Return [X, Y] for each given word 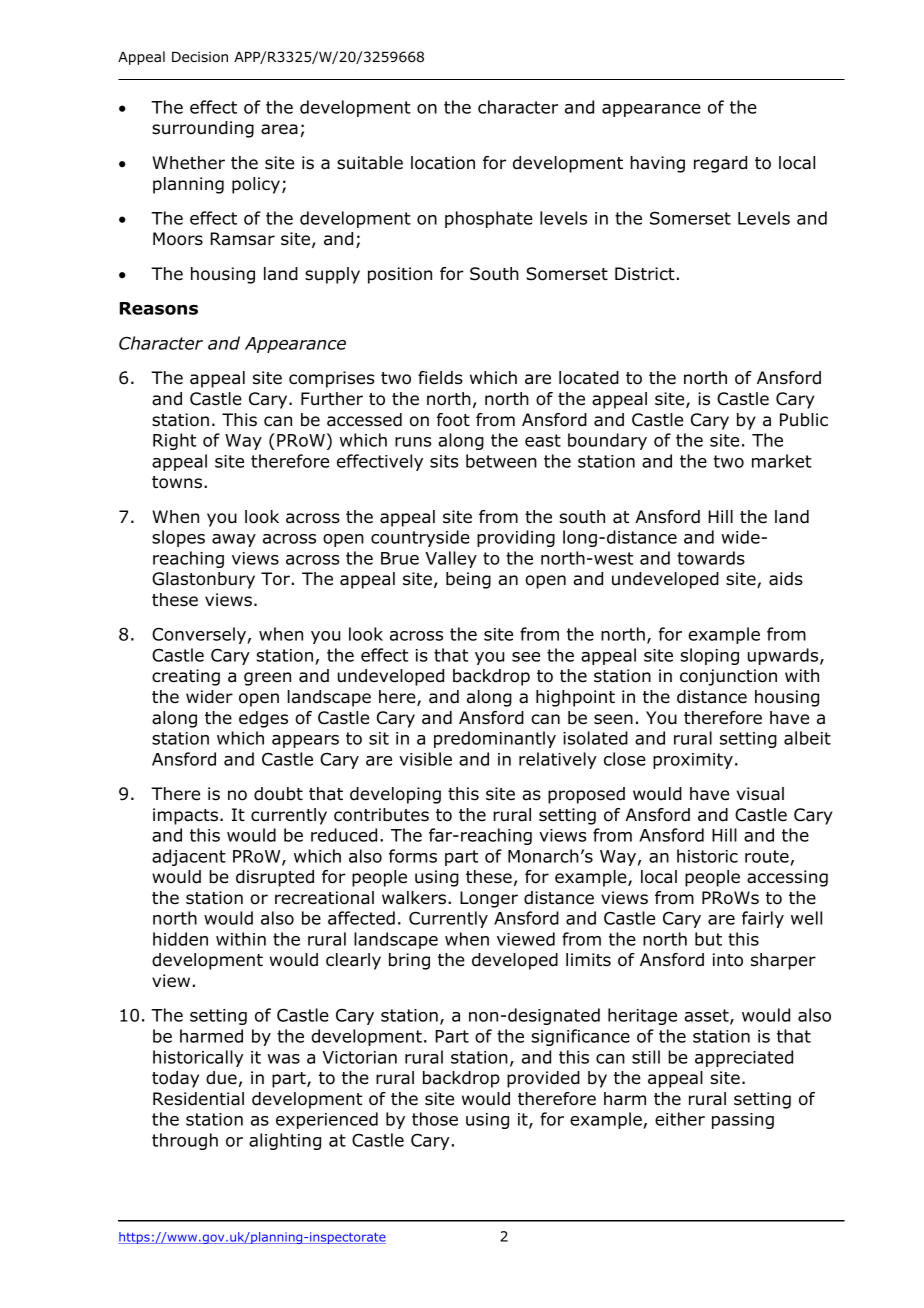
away [234, 540]
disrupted [275, 878]
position [400, 275]
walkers [414, 898]
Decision [200, 57]
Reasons [159, 308]
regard [720, 164]
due [221, 1078]
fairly [763, 919]
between [501, 461]
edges [263, 719]
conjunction [728, 677]
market [782, 461]
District [645, 274]
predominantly [495, 739]
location [443, 163]
